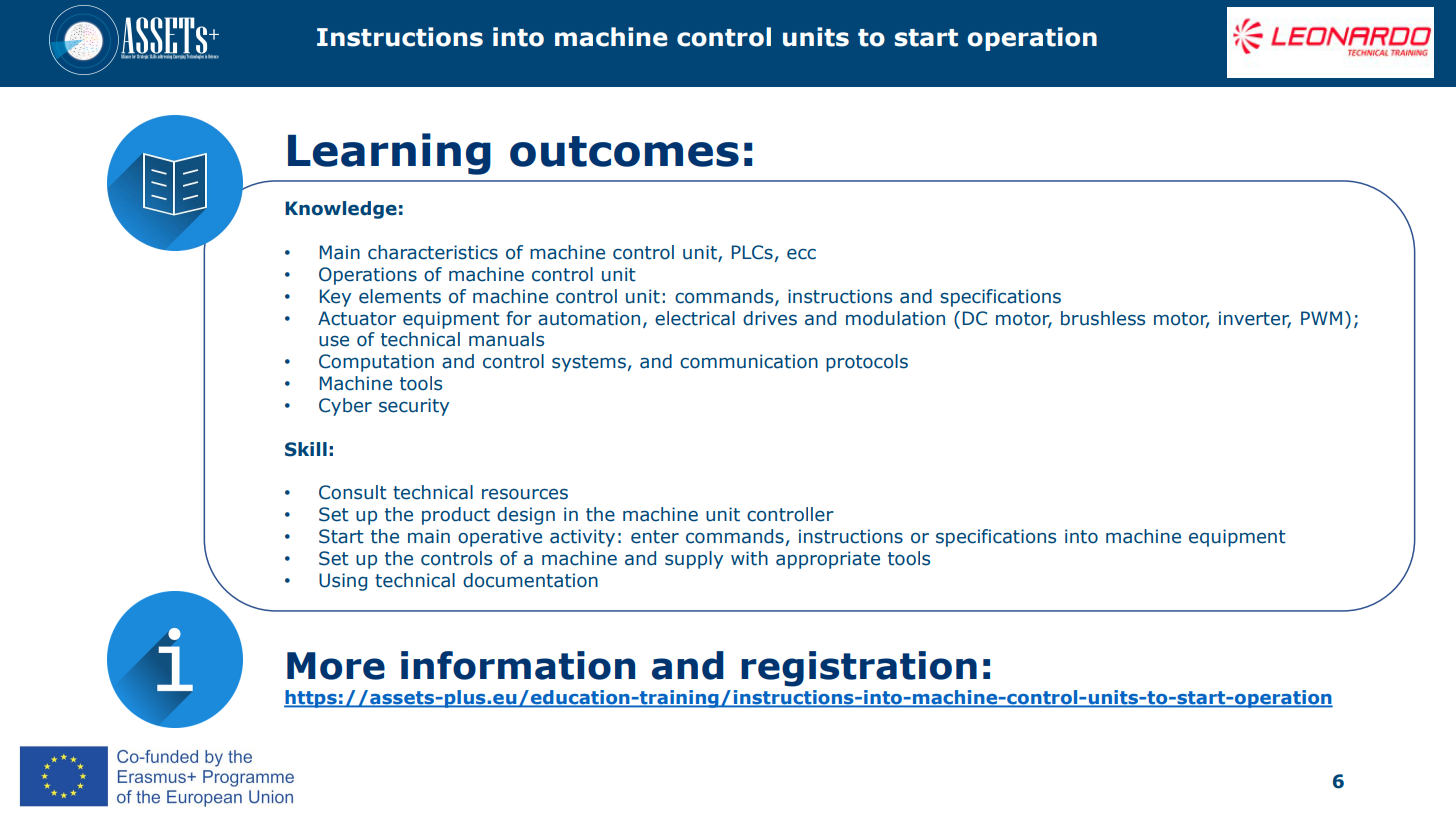 Image resolution: width=1456 pixels, height=819 pixels. What do you see at coordinates (518, 665) in the image?
I see `information` at bounding box center [518, 665].
